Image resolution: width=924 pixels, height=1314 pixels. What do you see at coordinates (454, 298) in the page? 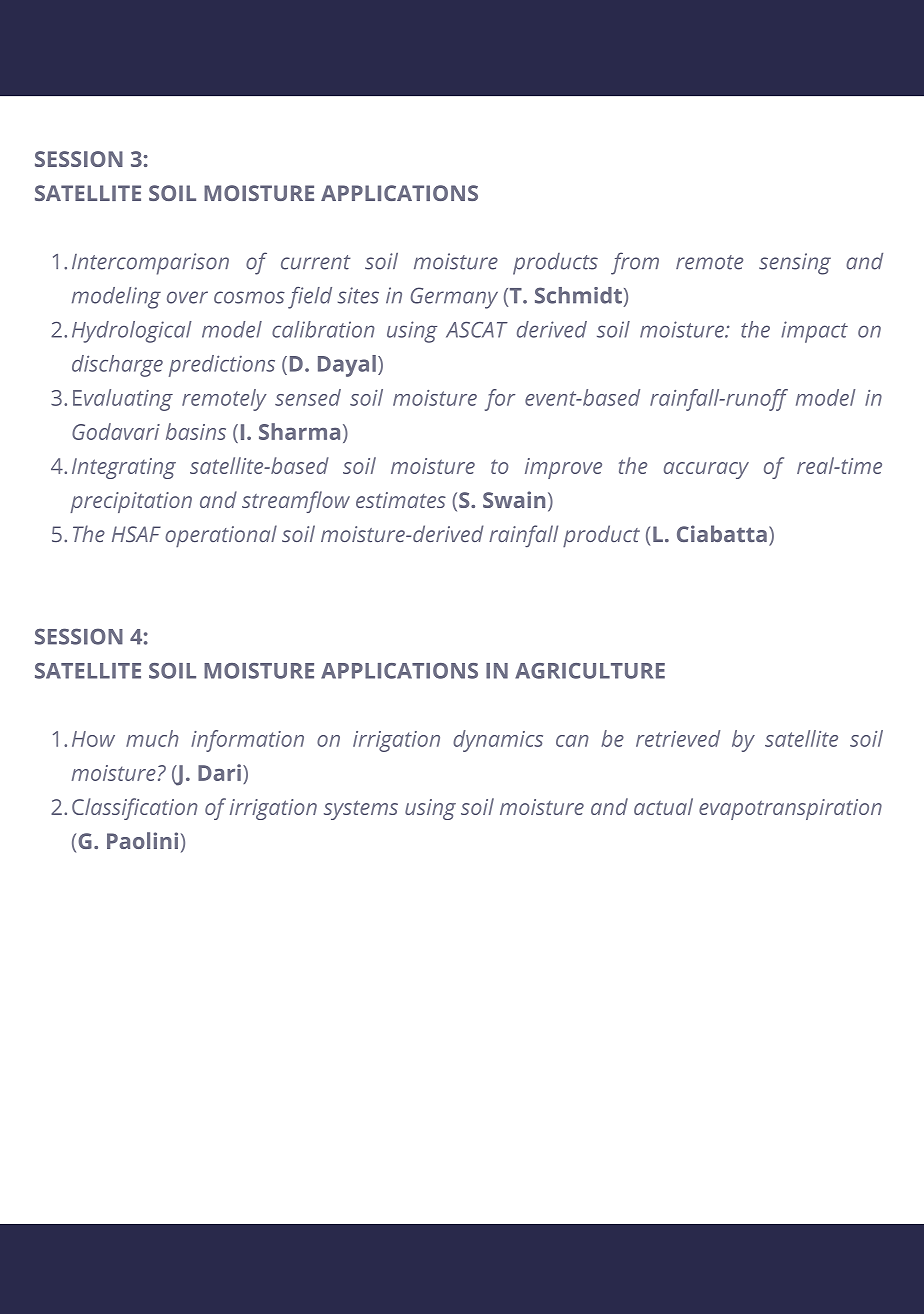
I see `Germany` at bounding box center [454, 298].
